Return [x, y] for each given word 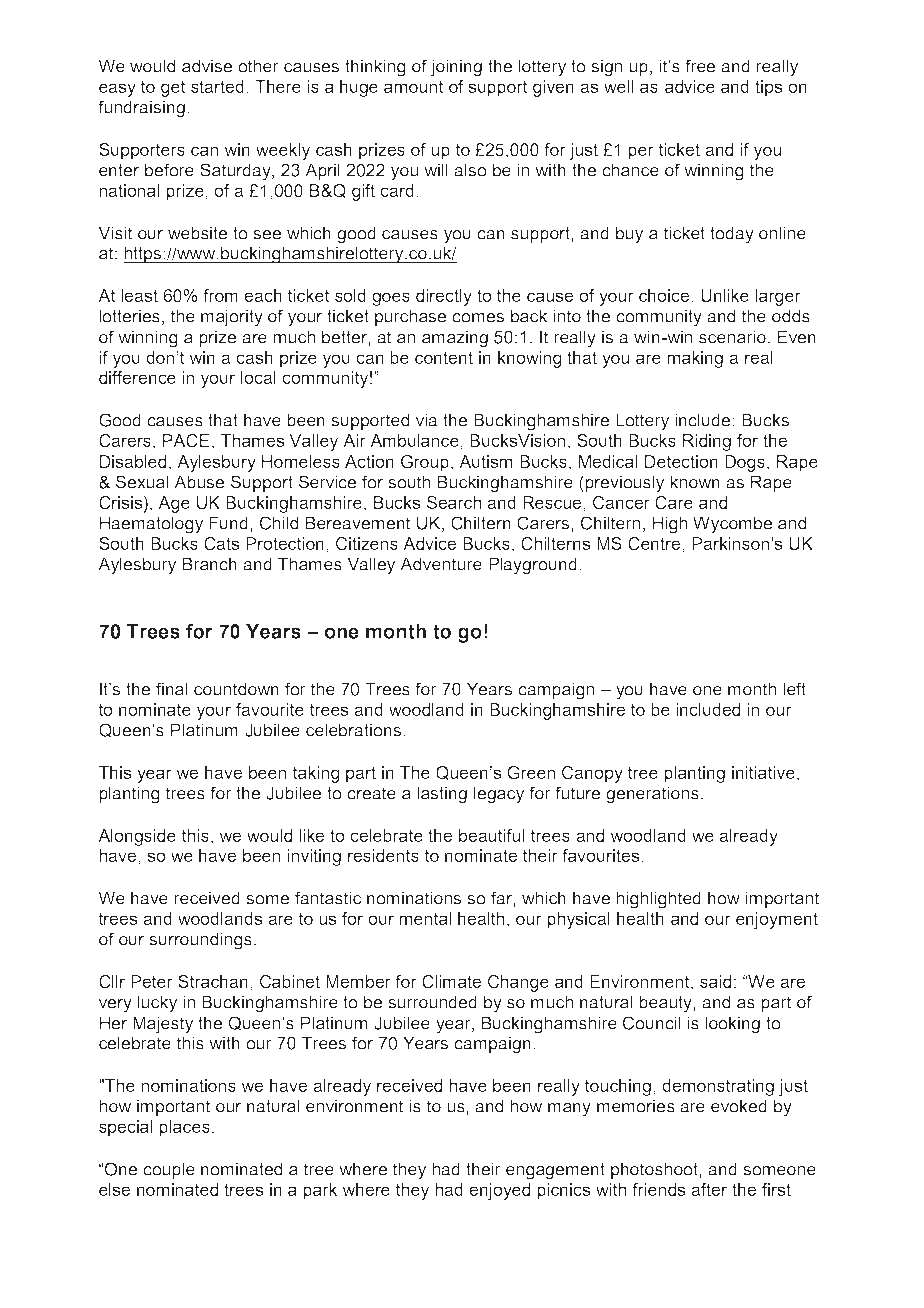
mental [425, 918]
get [173, 88]
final [171, 689]
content [444, 357]
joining [456, 68]
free [700, 66]
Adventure [441, 564]
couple [169, 1170]
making [695, 359]
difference [137, 377]
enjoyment [777, 920]
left [794, 689]
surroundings [200, 941]
